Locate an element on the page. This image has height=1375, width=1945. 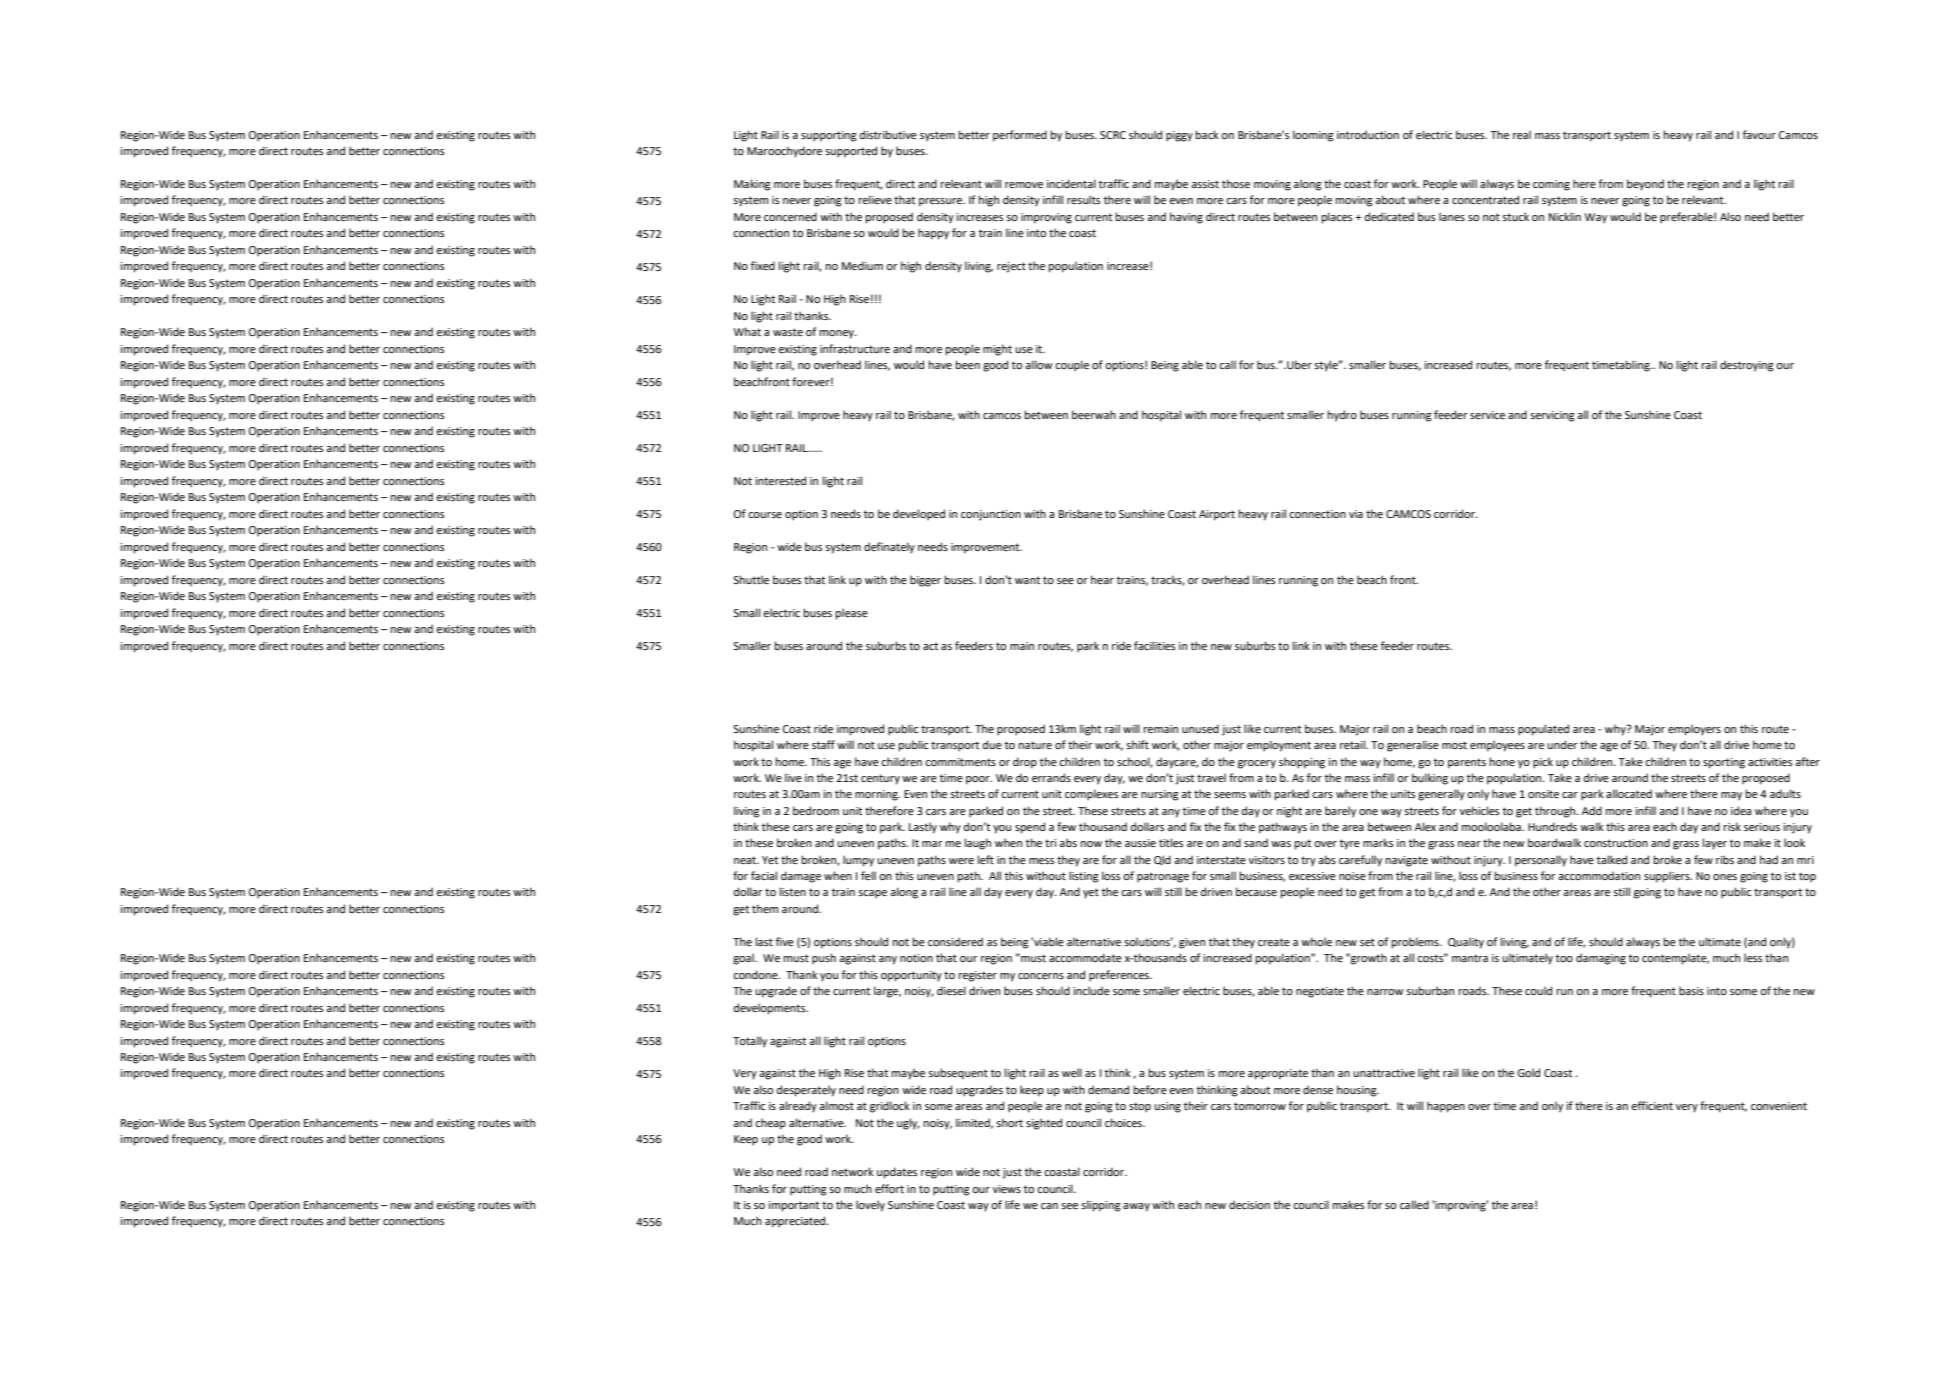
supported is located at coordinates (851, 152).
